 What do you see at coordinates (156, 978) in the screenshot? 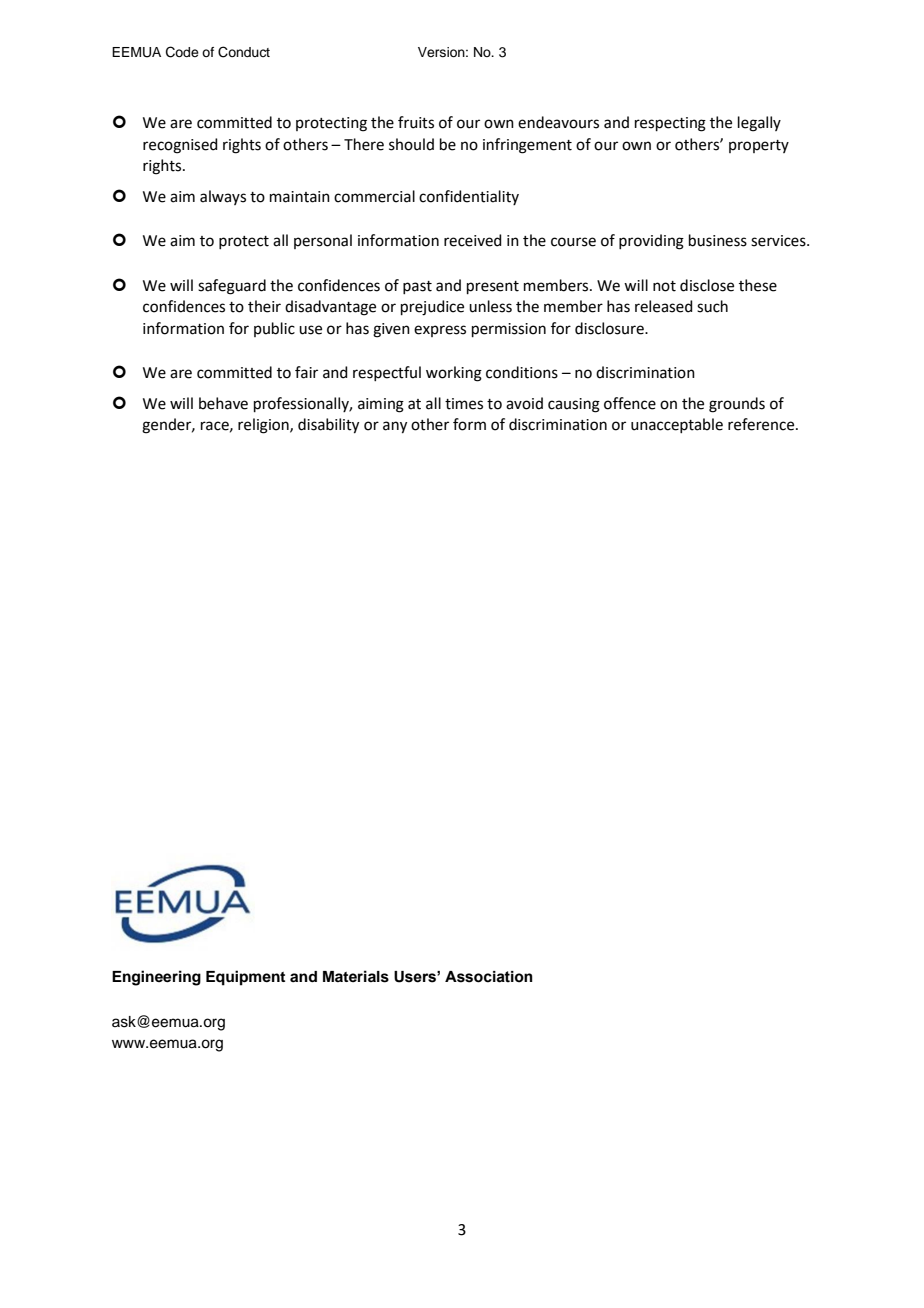
I see `Engineering` at bounding box center [156, 978].
